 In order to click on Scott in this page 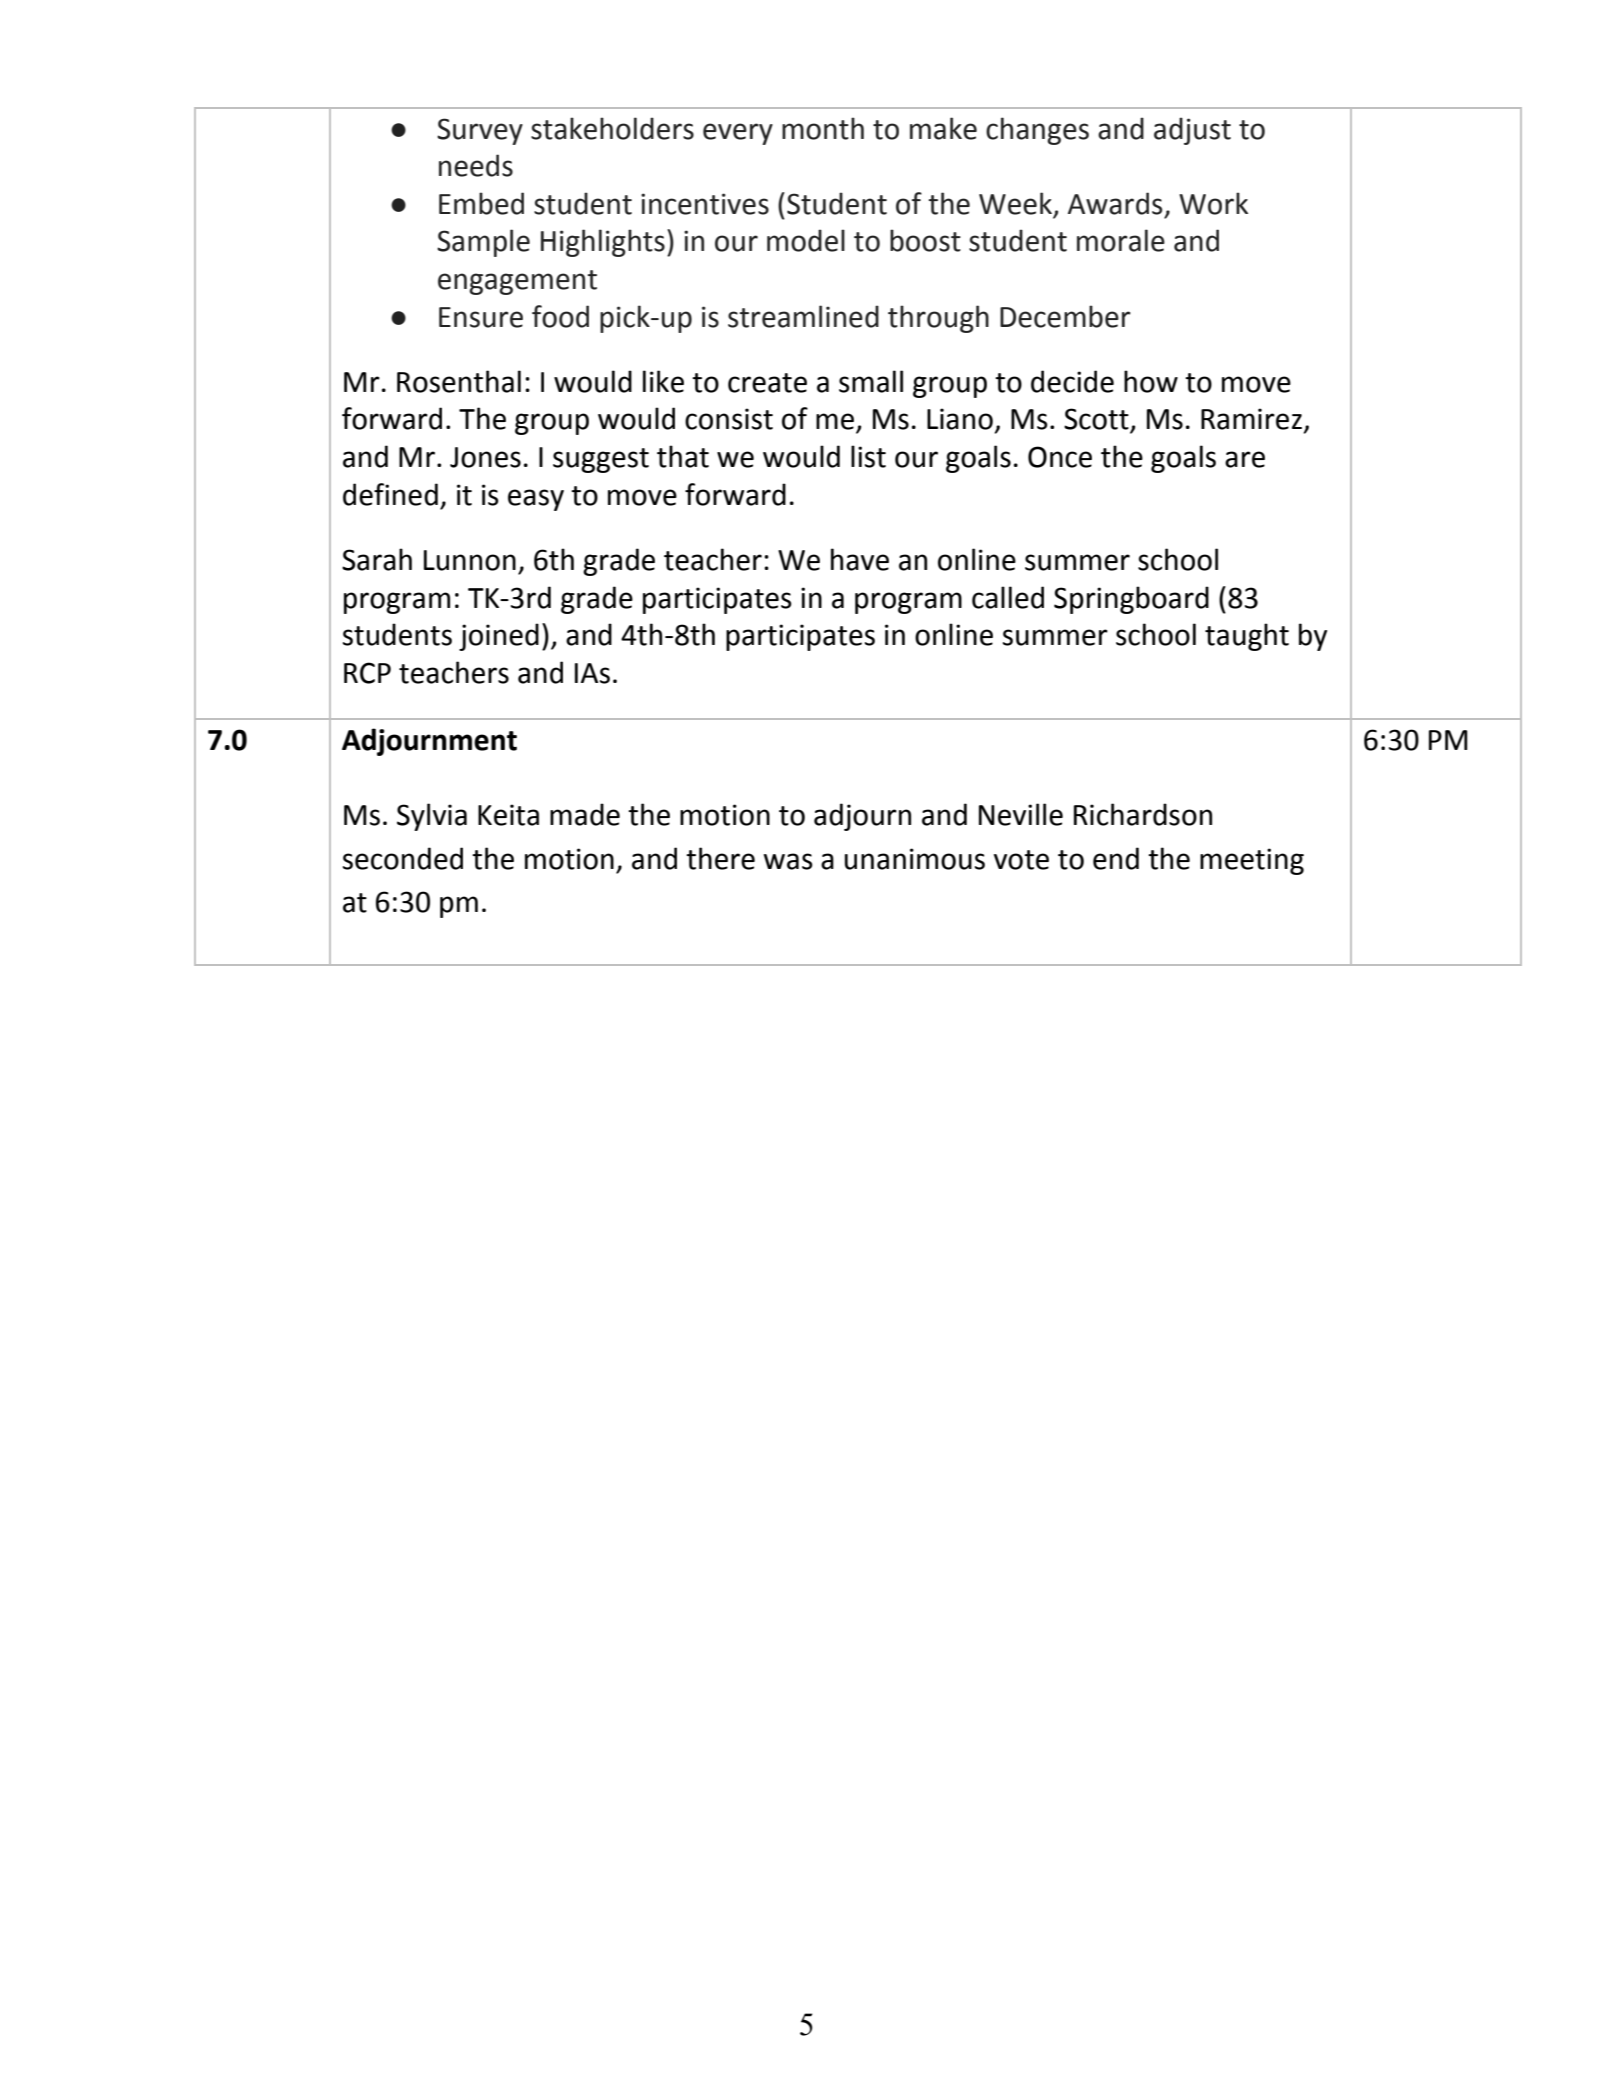, I will do `click(1097, 420)`.
